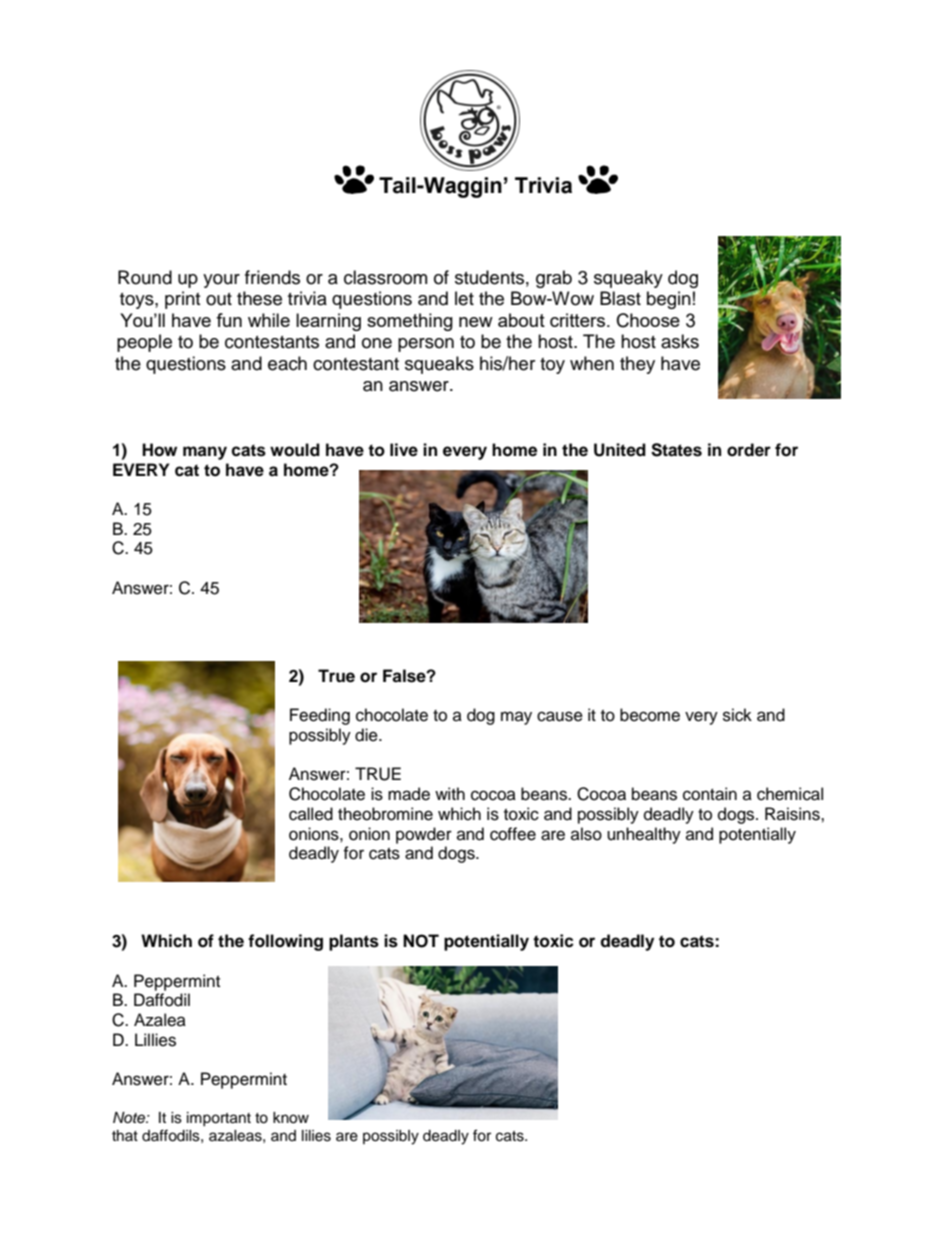 This screenshot has height=1233, width=952. Describe the element at coordinates (182, 300) in the screenshot. I see `print` at that location.
